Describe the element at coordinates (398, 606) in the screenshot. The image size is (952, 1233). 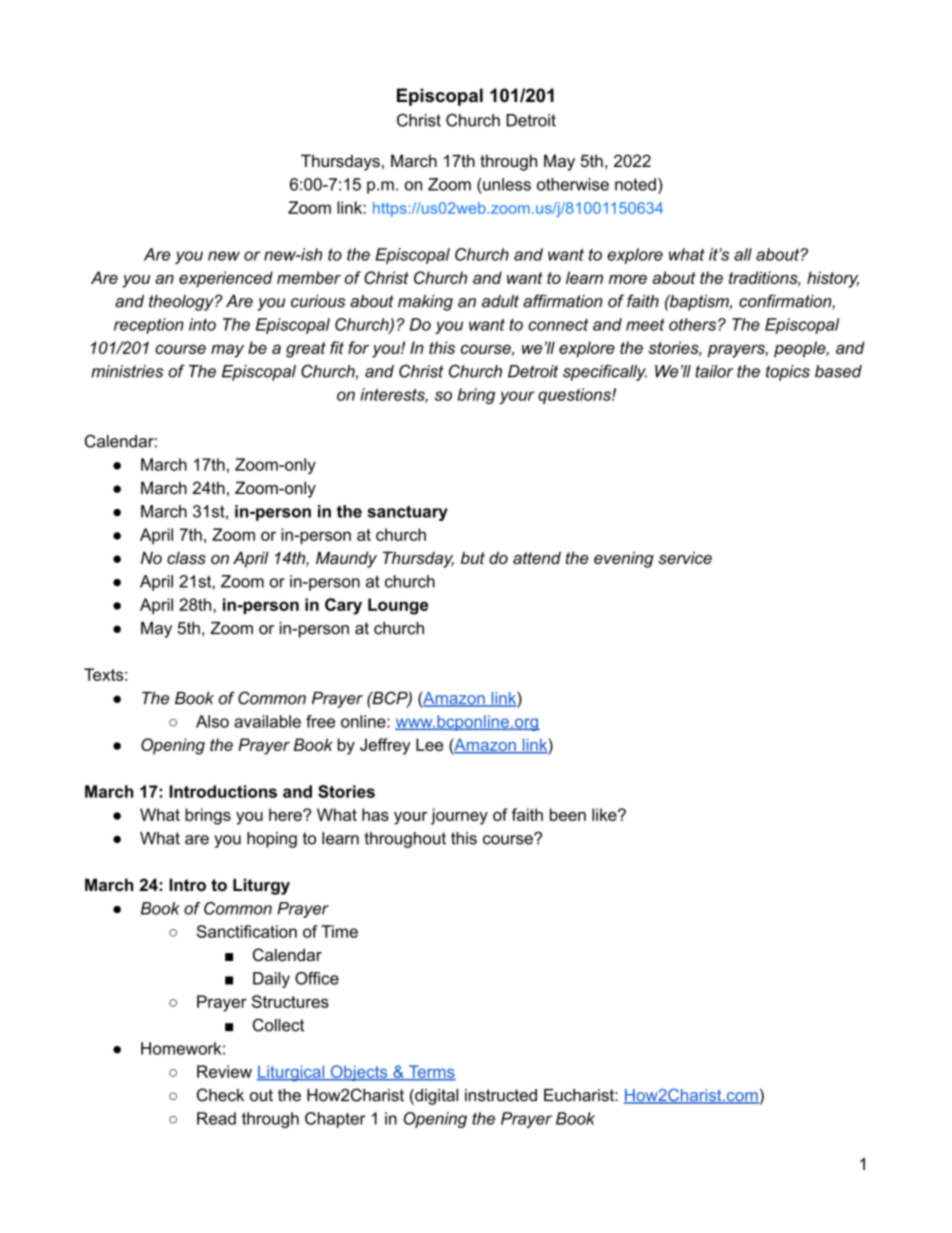
I see `Lounge` at that location.
